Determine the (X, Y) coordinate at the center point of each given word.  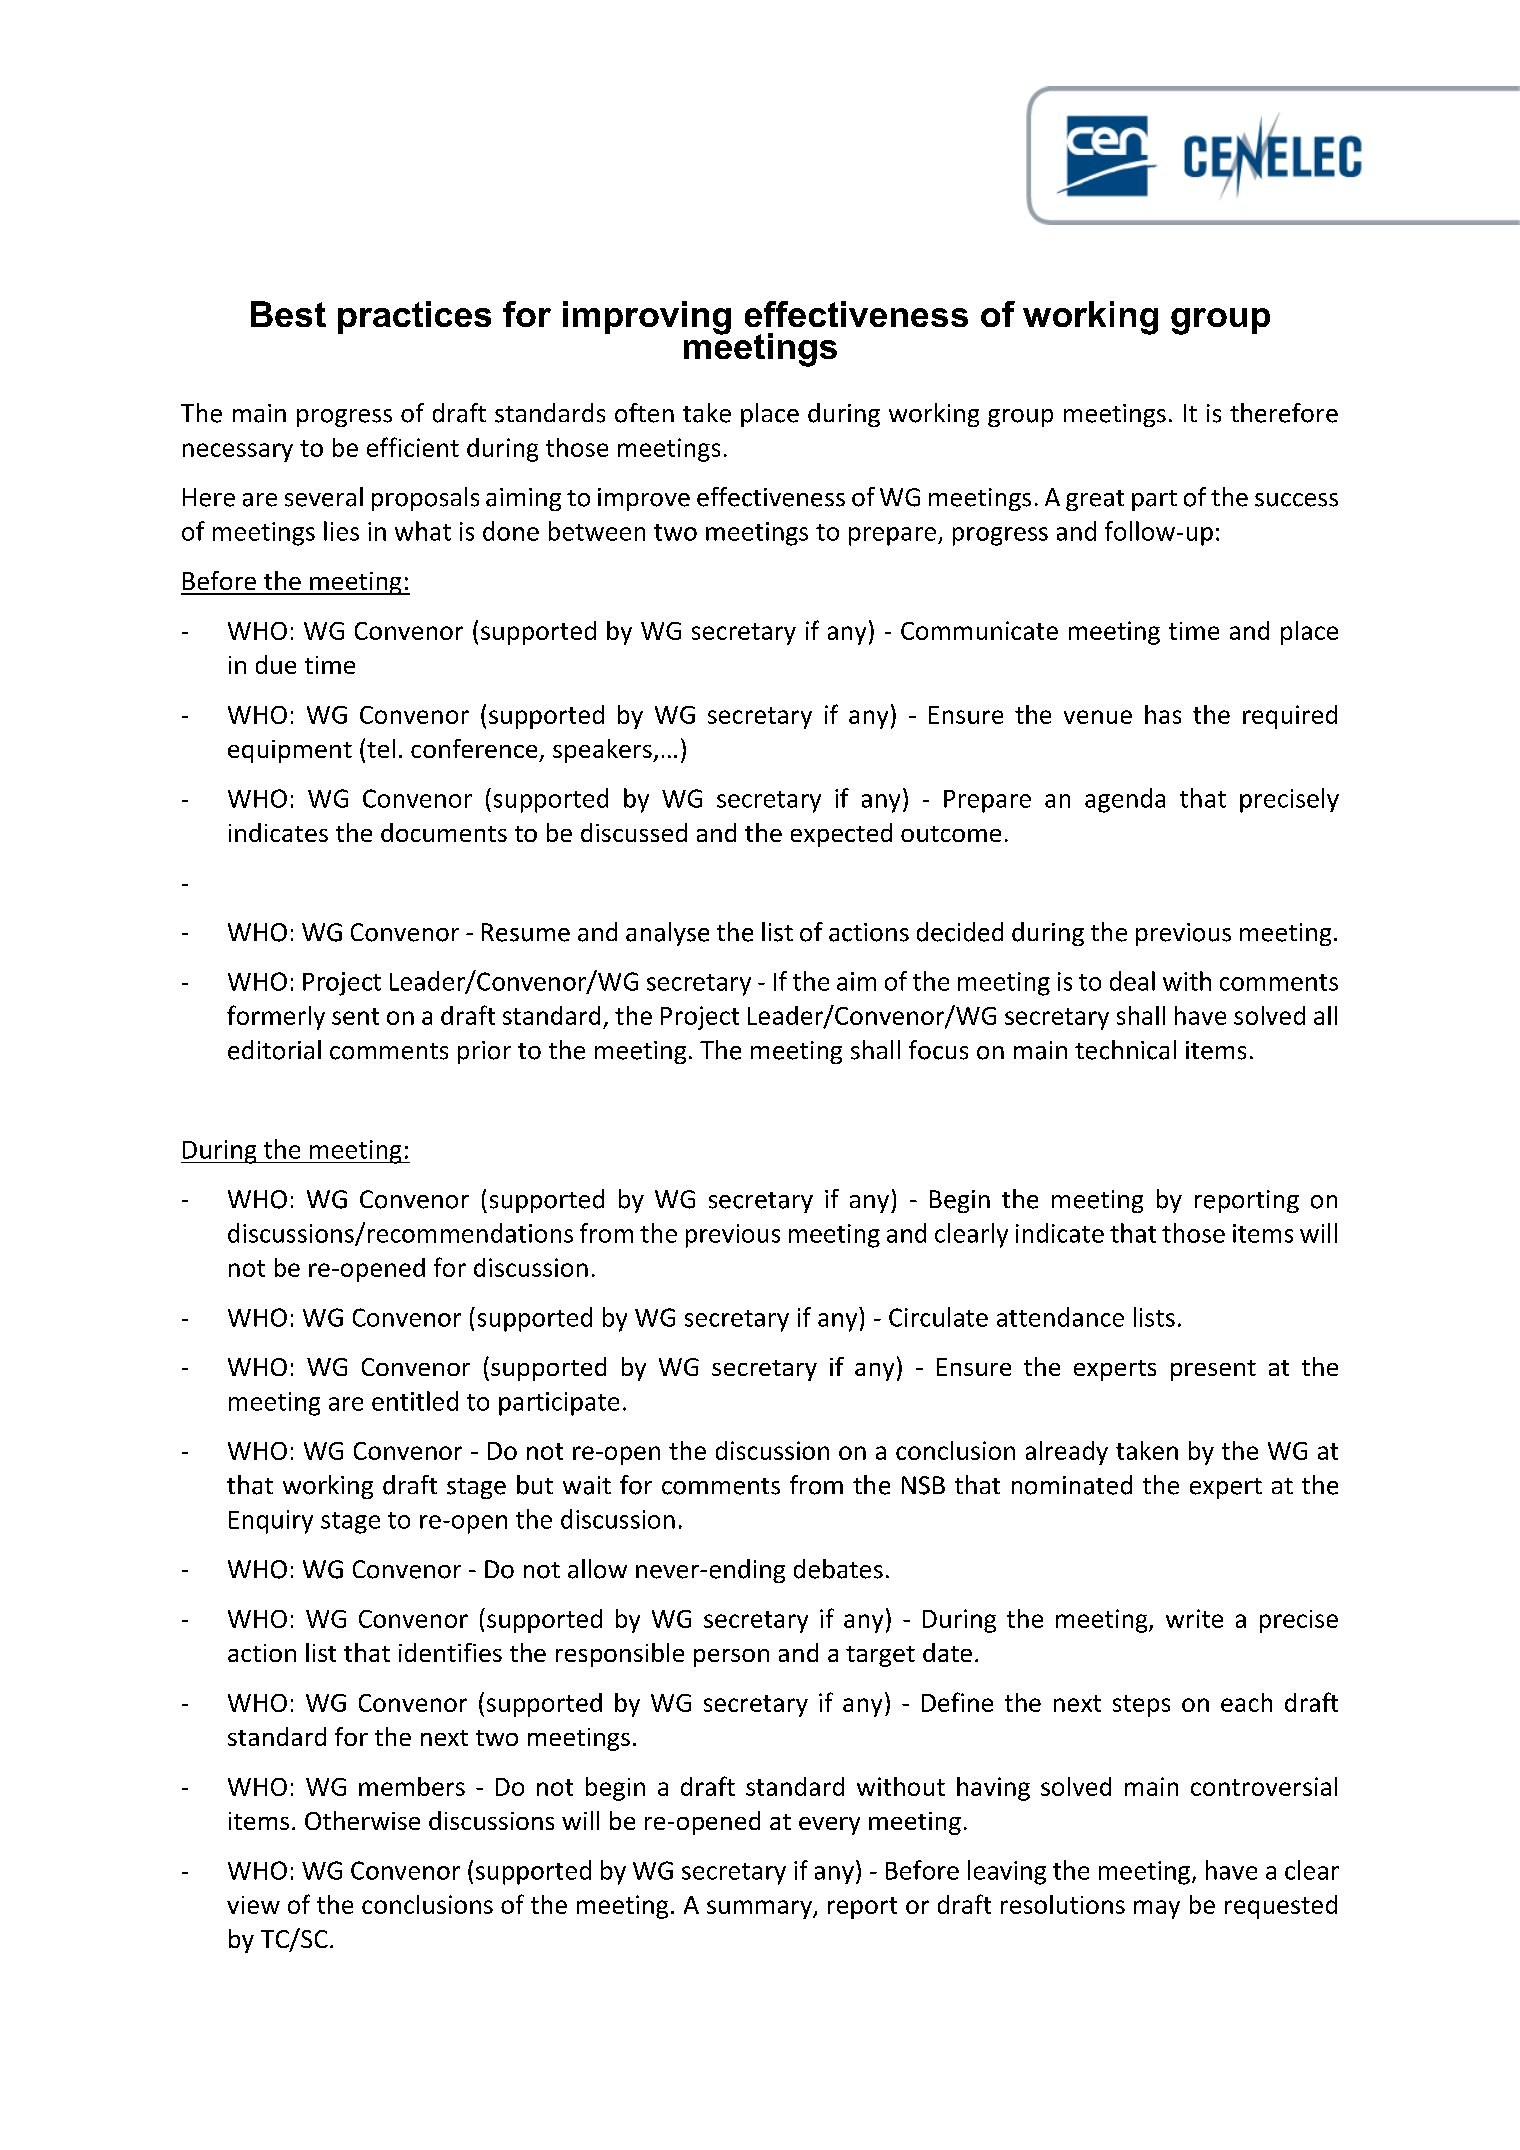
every (829, 1826)
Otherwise (362, 1820)
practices (414, 317)
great (1095, 500)
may (1157, 1909)
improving (647, 318)
